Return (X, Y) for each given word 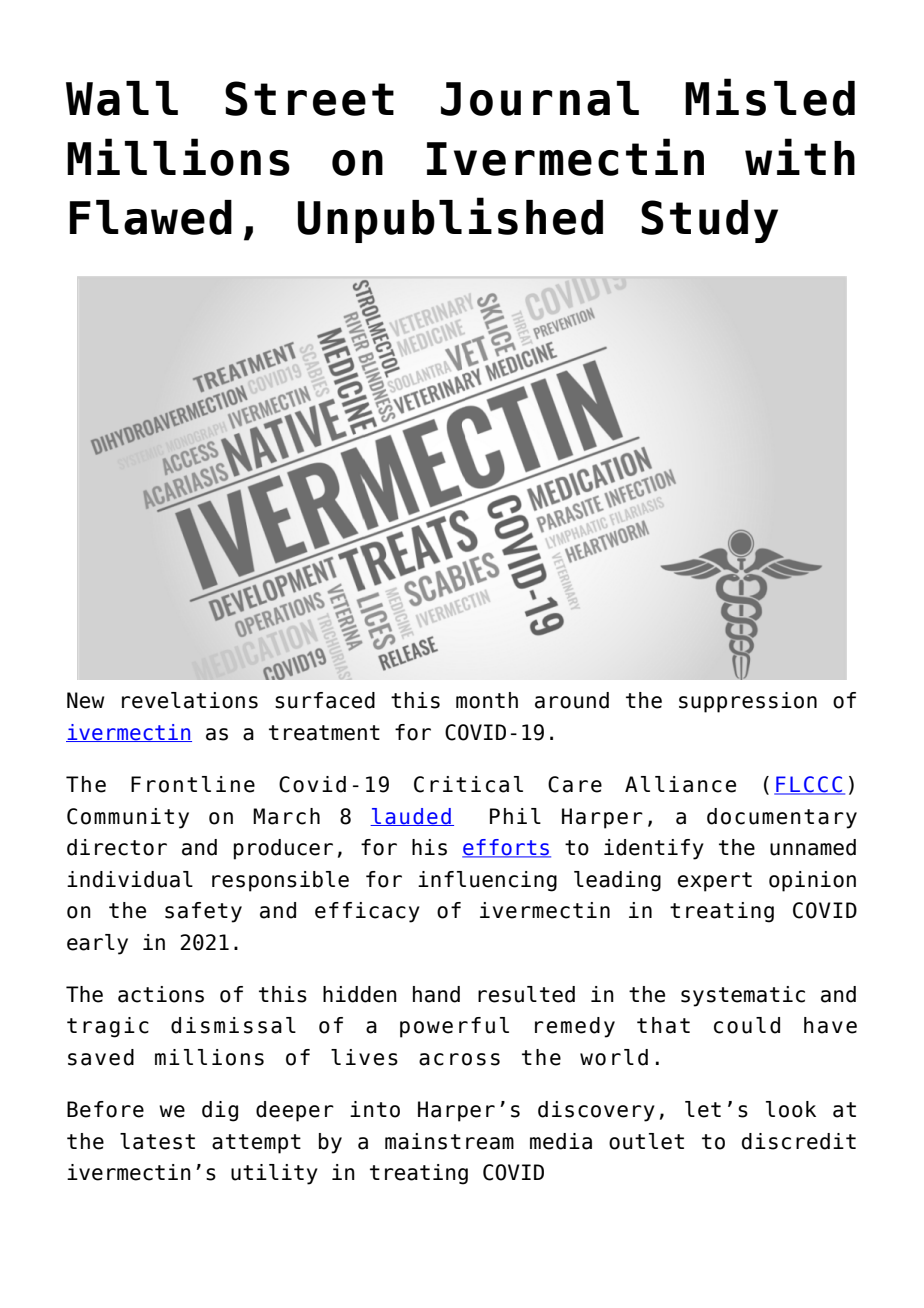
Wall (122, 98)
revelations (190, 700)
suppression (748, 702)
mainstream (449, 1141)
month (487, 700)
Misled (770, 97)
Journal (540, 98)
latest (157, 1141)
